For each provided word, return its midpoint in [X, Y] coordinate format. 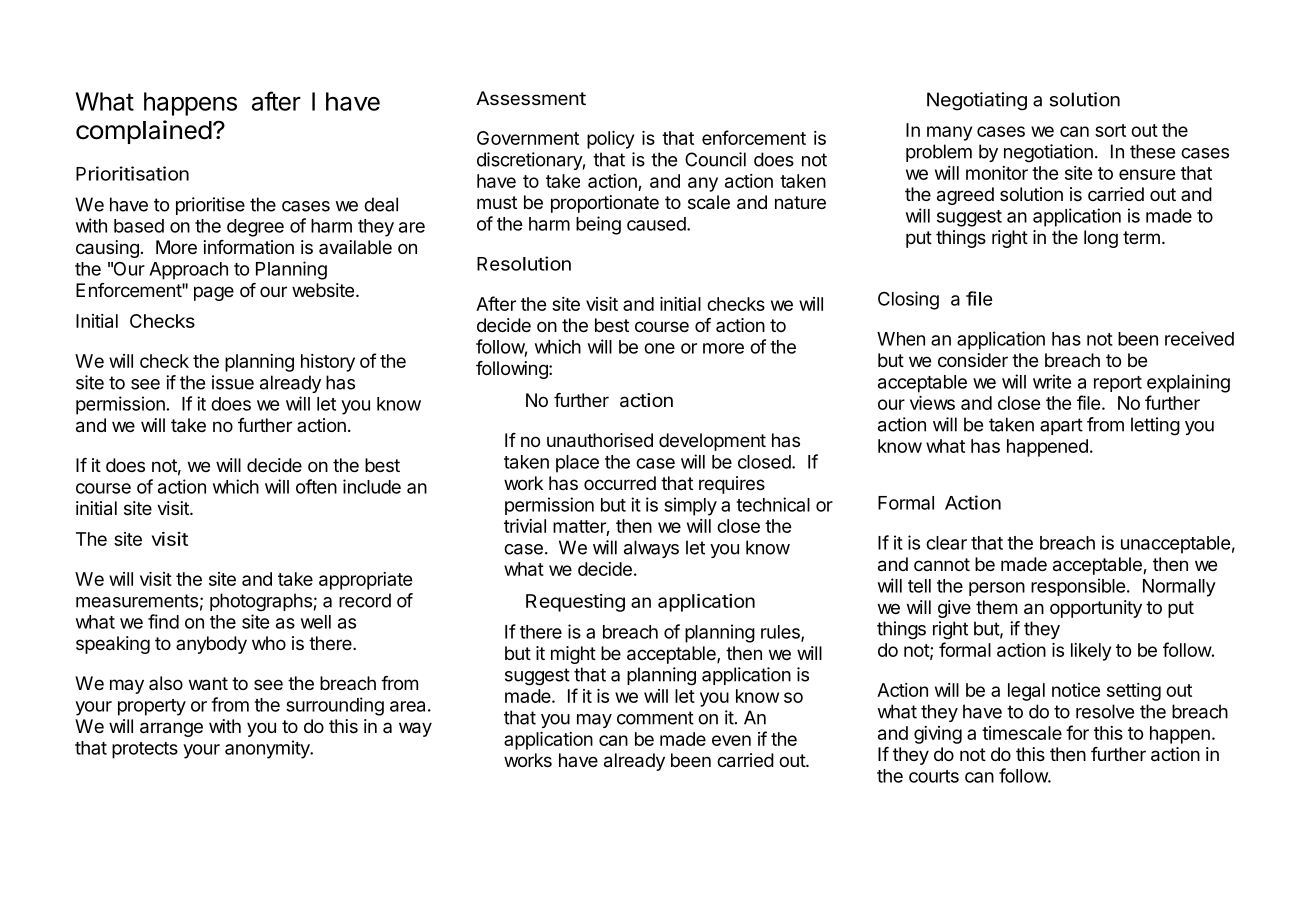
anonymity [268, 749]
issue [233, 382]
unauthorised [600, 440]
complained [144, 132]
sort [1110, 130]
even [731, 740]
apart [1061, 426]
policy [610, 140]
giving [938, 735]
